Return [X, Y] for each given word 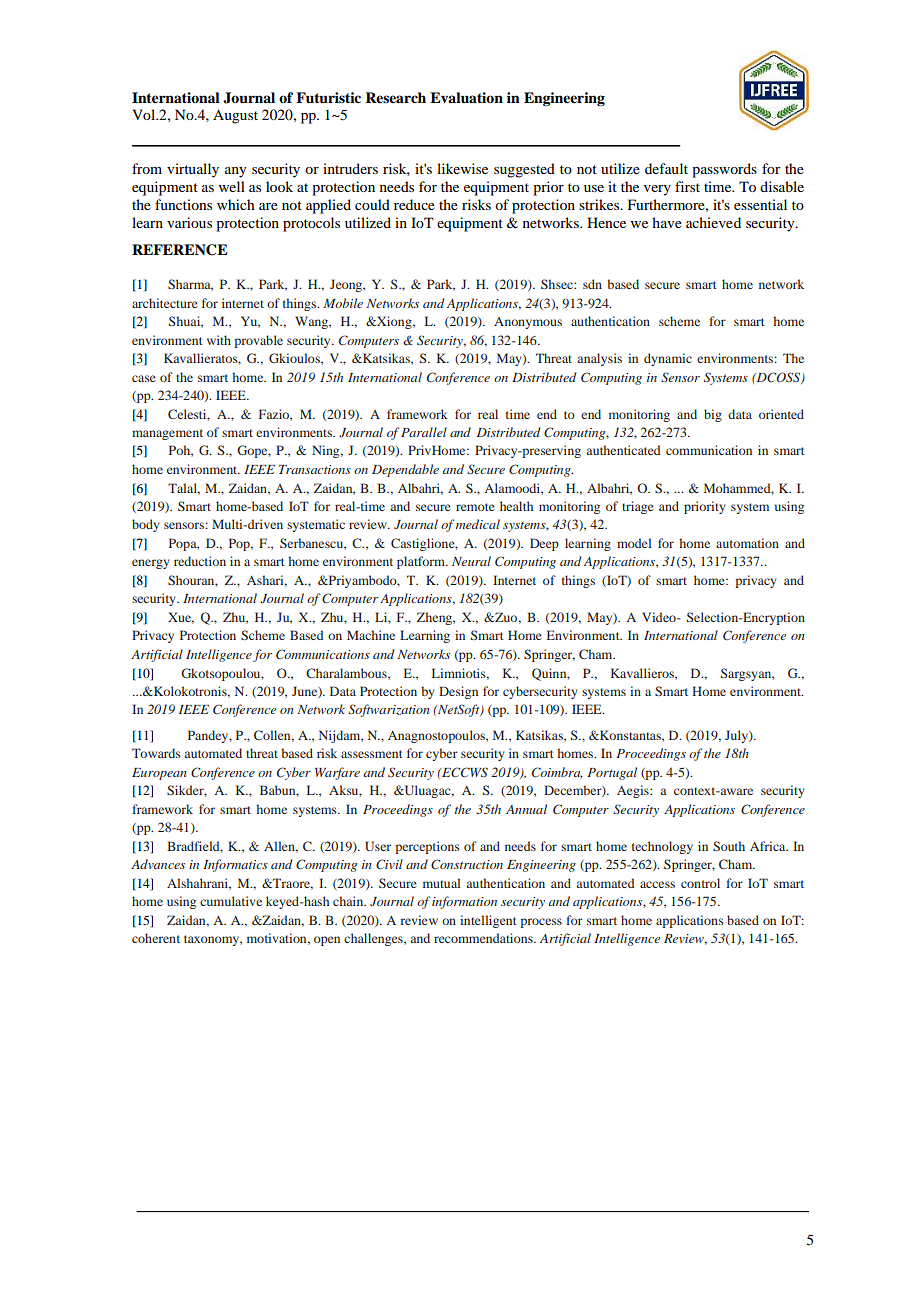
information [464, 902]
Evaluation [466, 98]
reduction [200, 561]
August [235, 116]
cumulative [231, 901]
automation [747, 543]
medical [478, 524]
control [700, 883]
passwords [724, 170]
